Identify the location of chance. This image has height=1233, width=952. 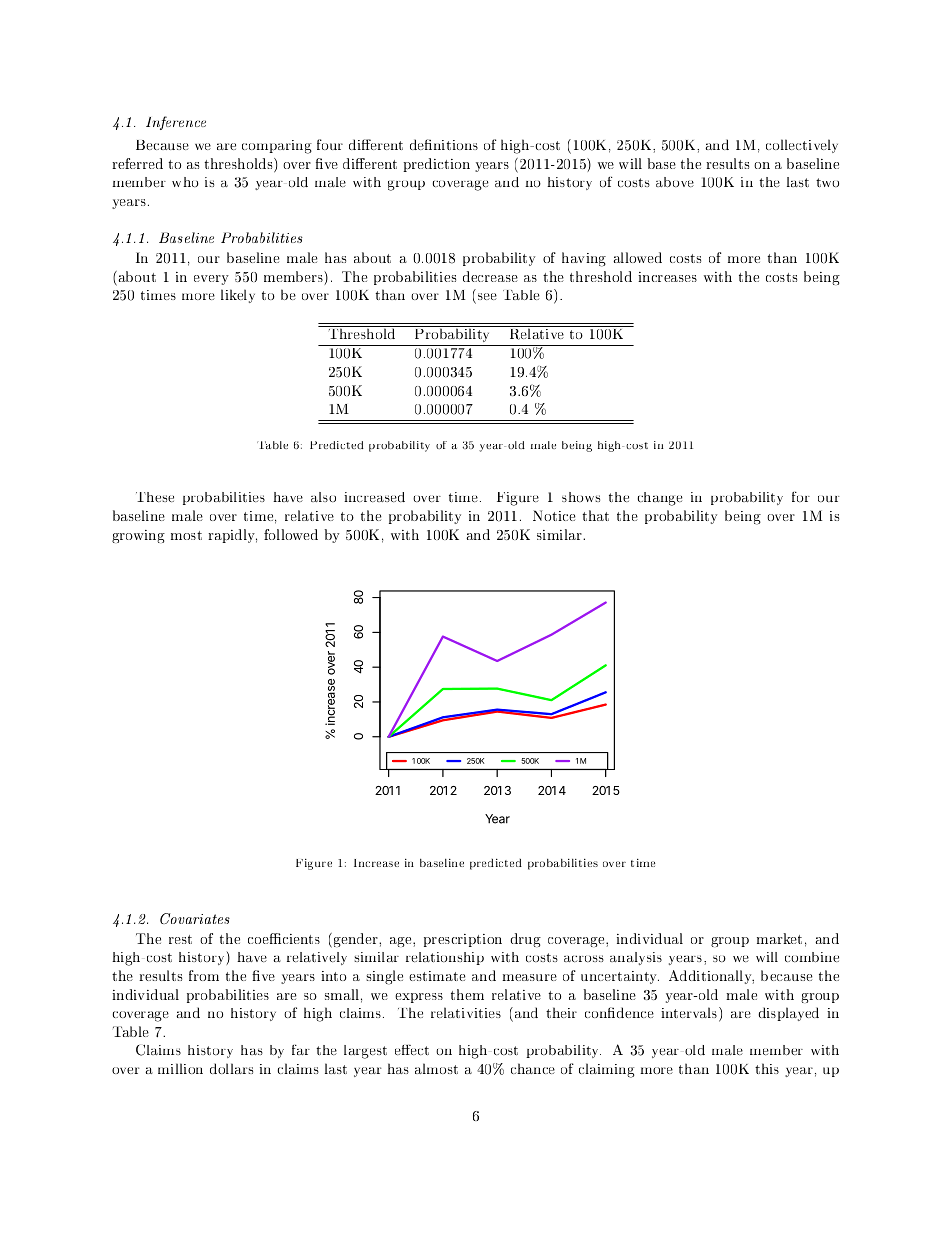
(533, 1068).
